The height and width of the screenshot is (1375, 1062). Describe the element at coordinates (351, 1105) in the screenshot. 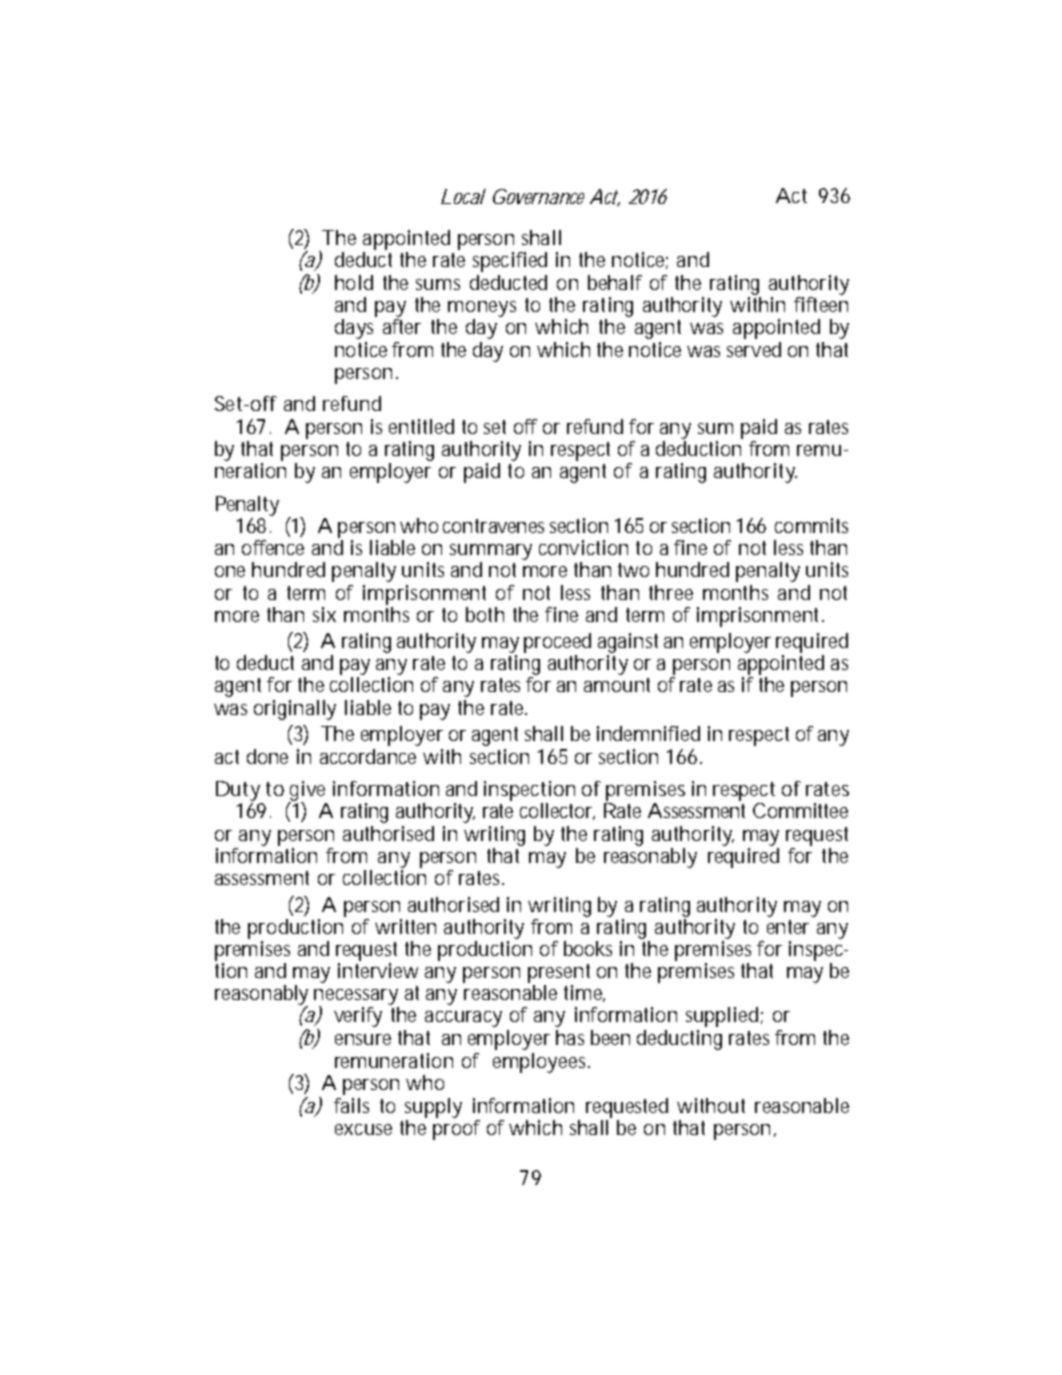

I see `fails` at that location.
